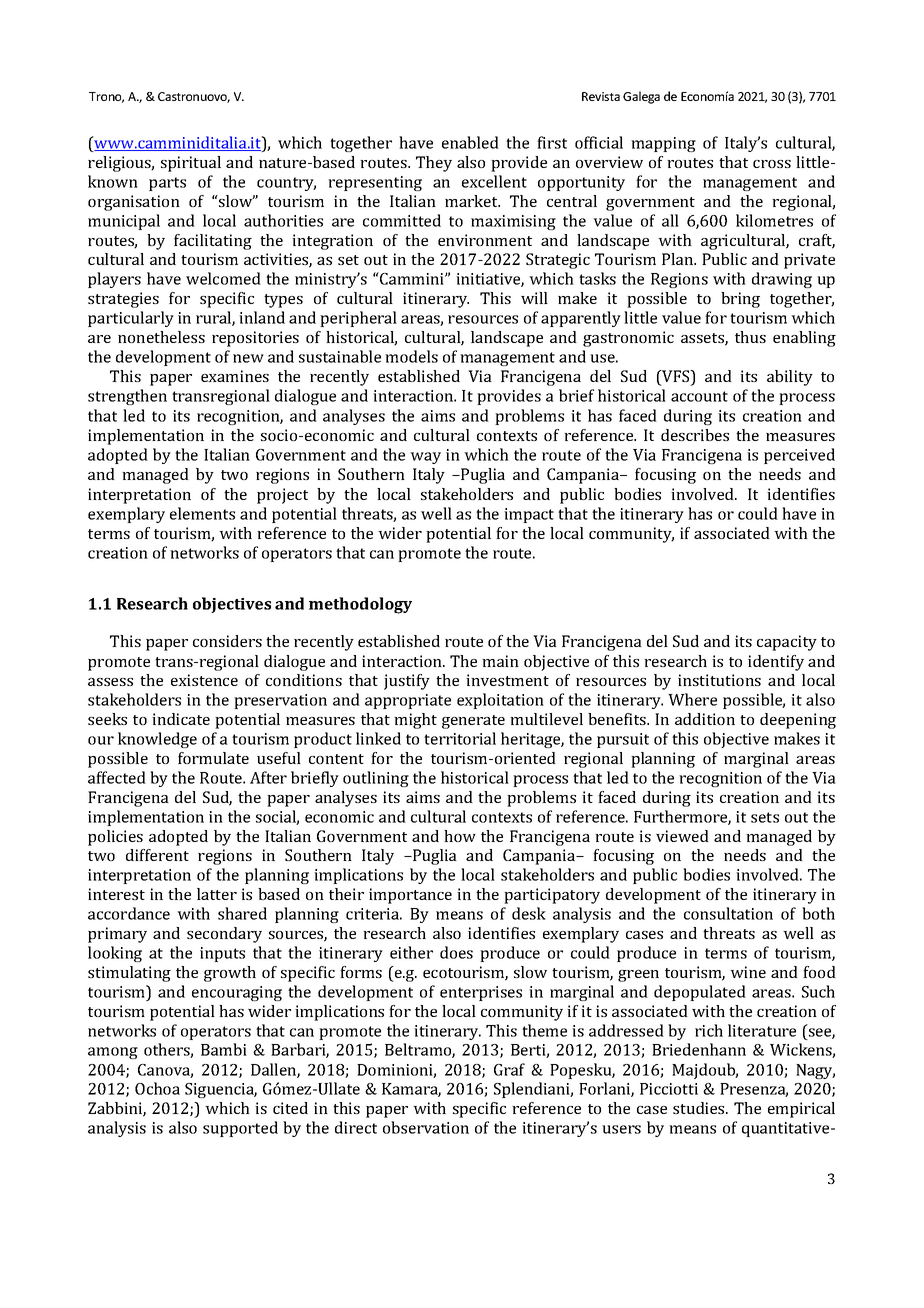 This screenshot has height=1308, width=924. What do you see at coordinates (181, 719) in the screenshot?
I see `indicate` at bounding box center [181, 719].
